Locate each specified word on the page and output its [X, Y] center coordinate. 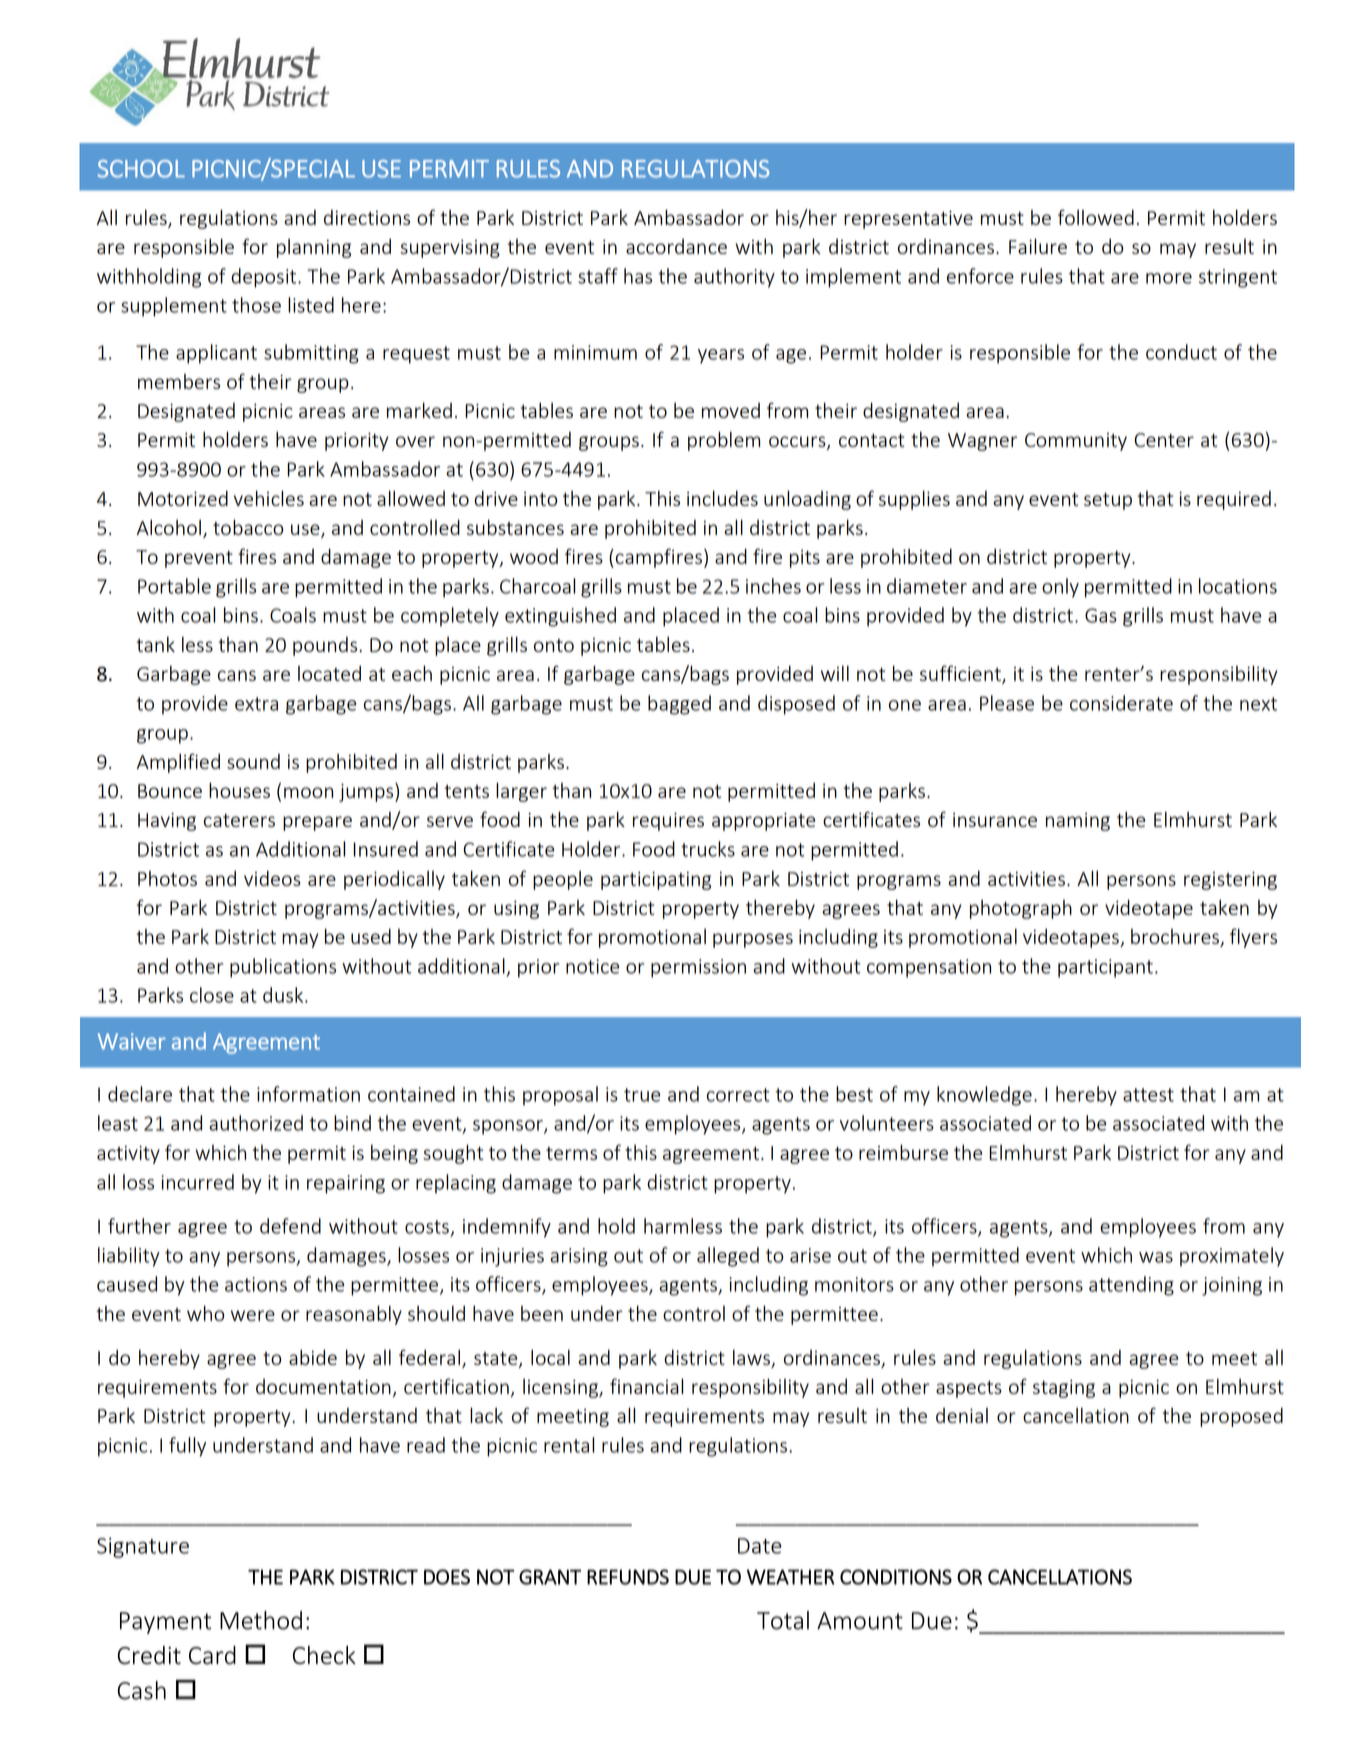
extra [256, 704]
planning [314, 248]
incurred [197, 1182]
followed [1096, 217]
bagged [679, 705]
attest [1148, 1095]
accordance [676, 246]
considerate [1121, 703]
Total [783, 1620]
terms [571, 1153]
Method [261, 1620]
